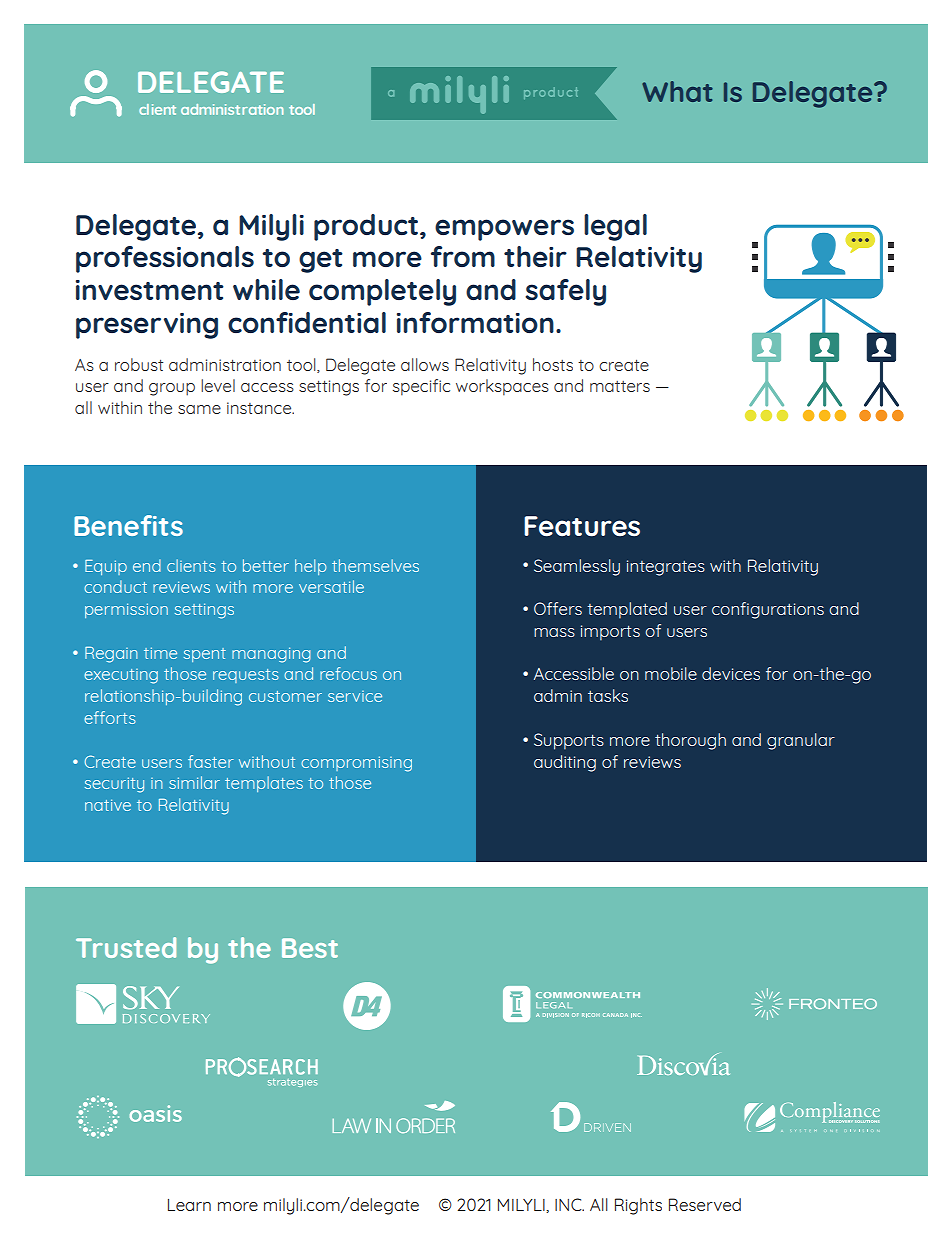 The height and width of the screenshot is (1233, 952). I want to click on Learn, so click(189, 1205).
